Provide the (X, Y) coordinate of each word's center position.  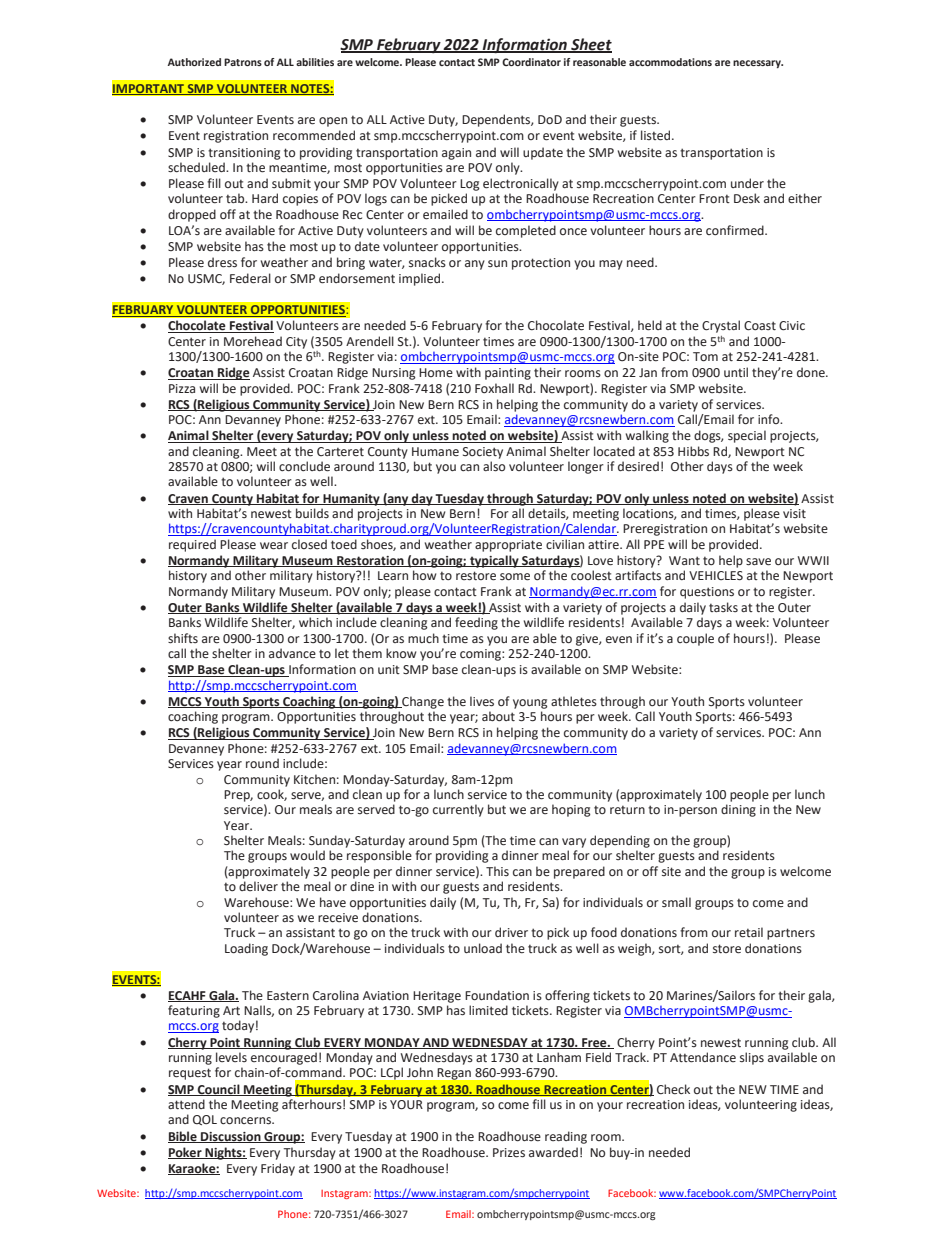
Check (673, 1089)
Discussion (231, 1137)
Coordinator (531, 62)
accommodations (670, 62)
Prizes (509, 1153)
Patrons (243, 62)
